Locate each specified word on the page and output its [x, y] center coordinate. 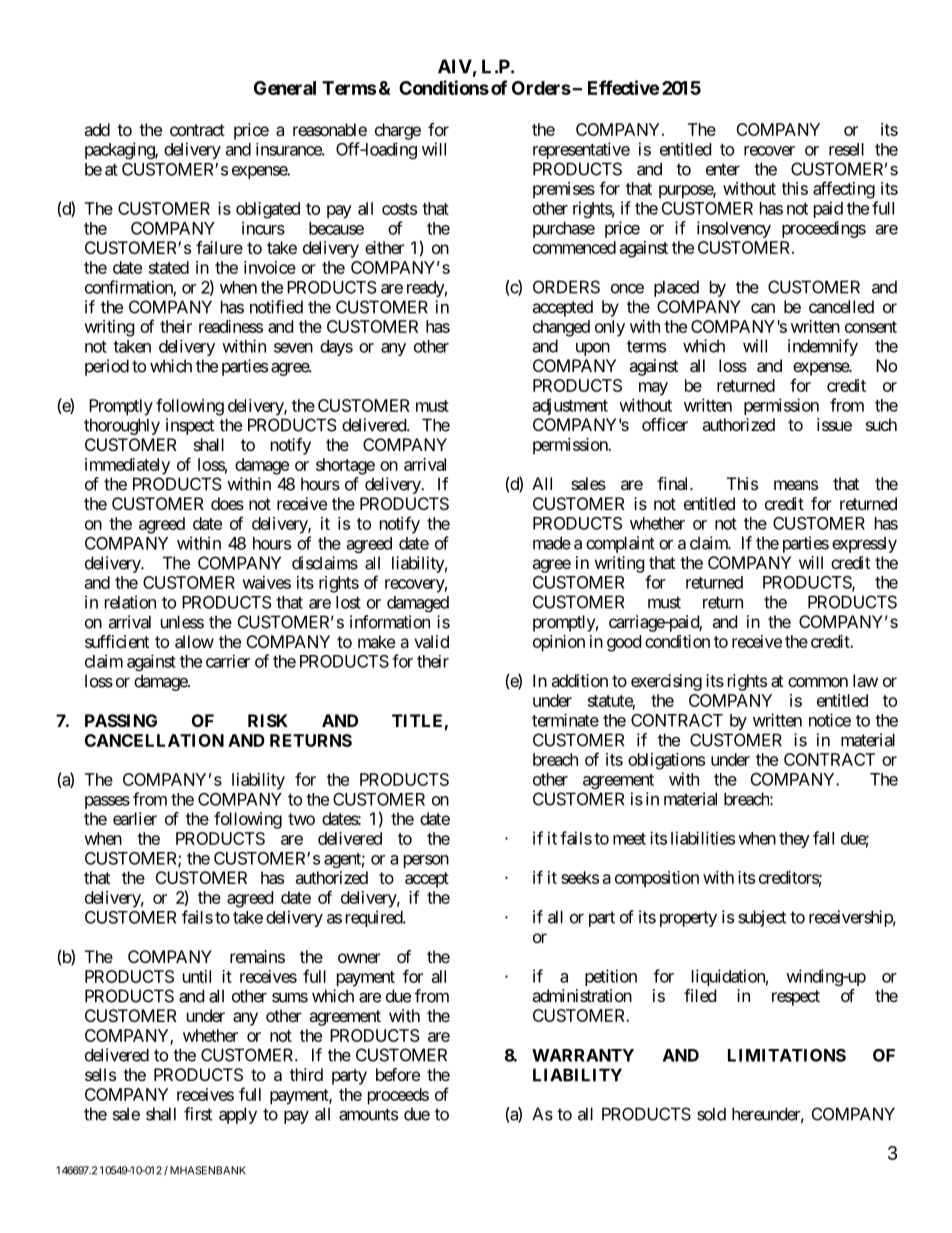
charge [398, 131]
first [198, 1114]
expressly [864, 544]
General [285, 88]
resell [846, 149]
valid [431, 641]
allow [194, 641]
